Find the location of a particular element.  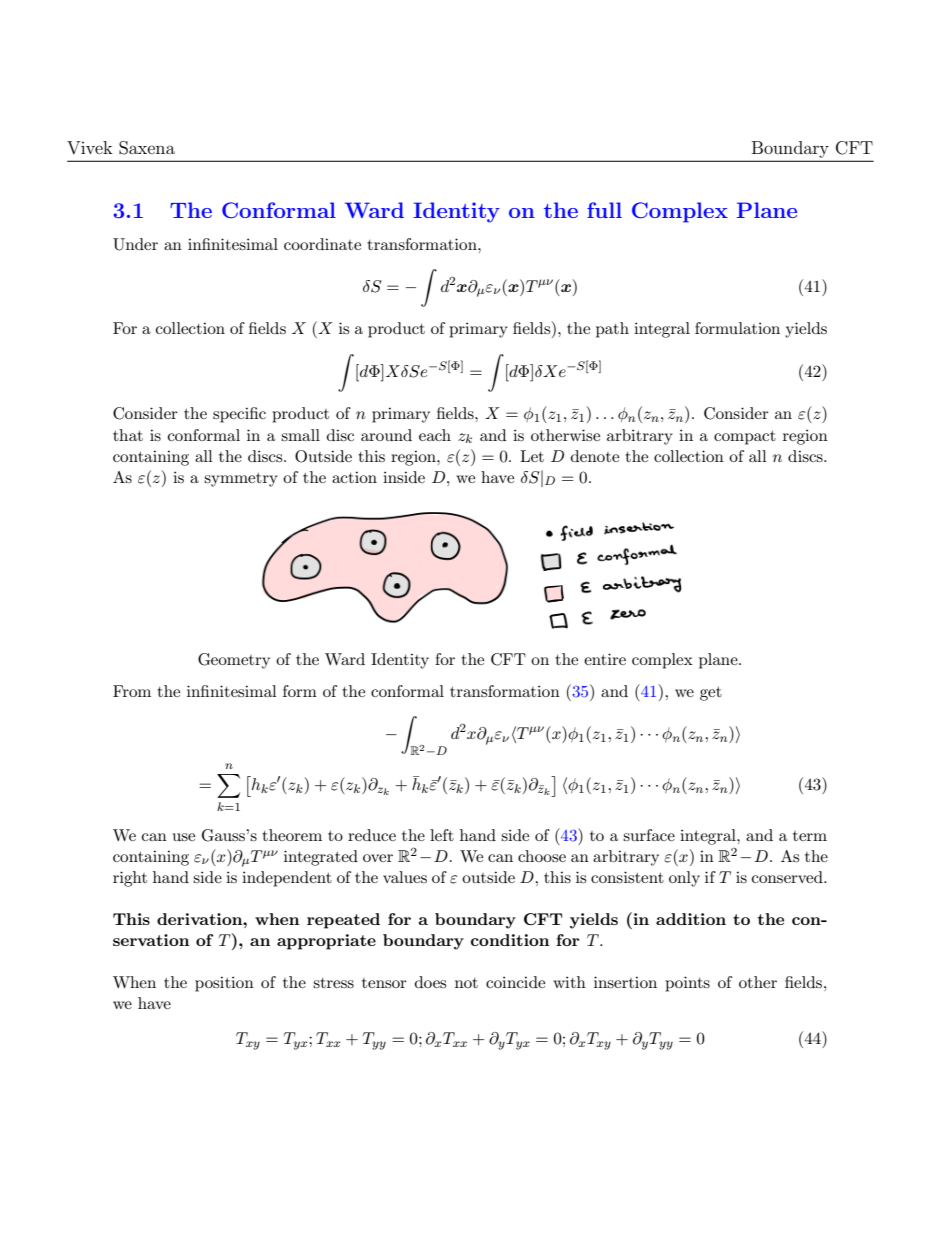

entire is located at coordinates (605, 659).
